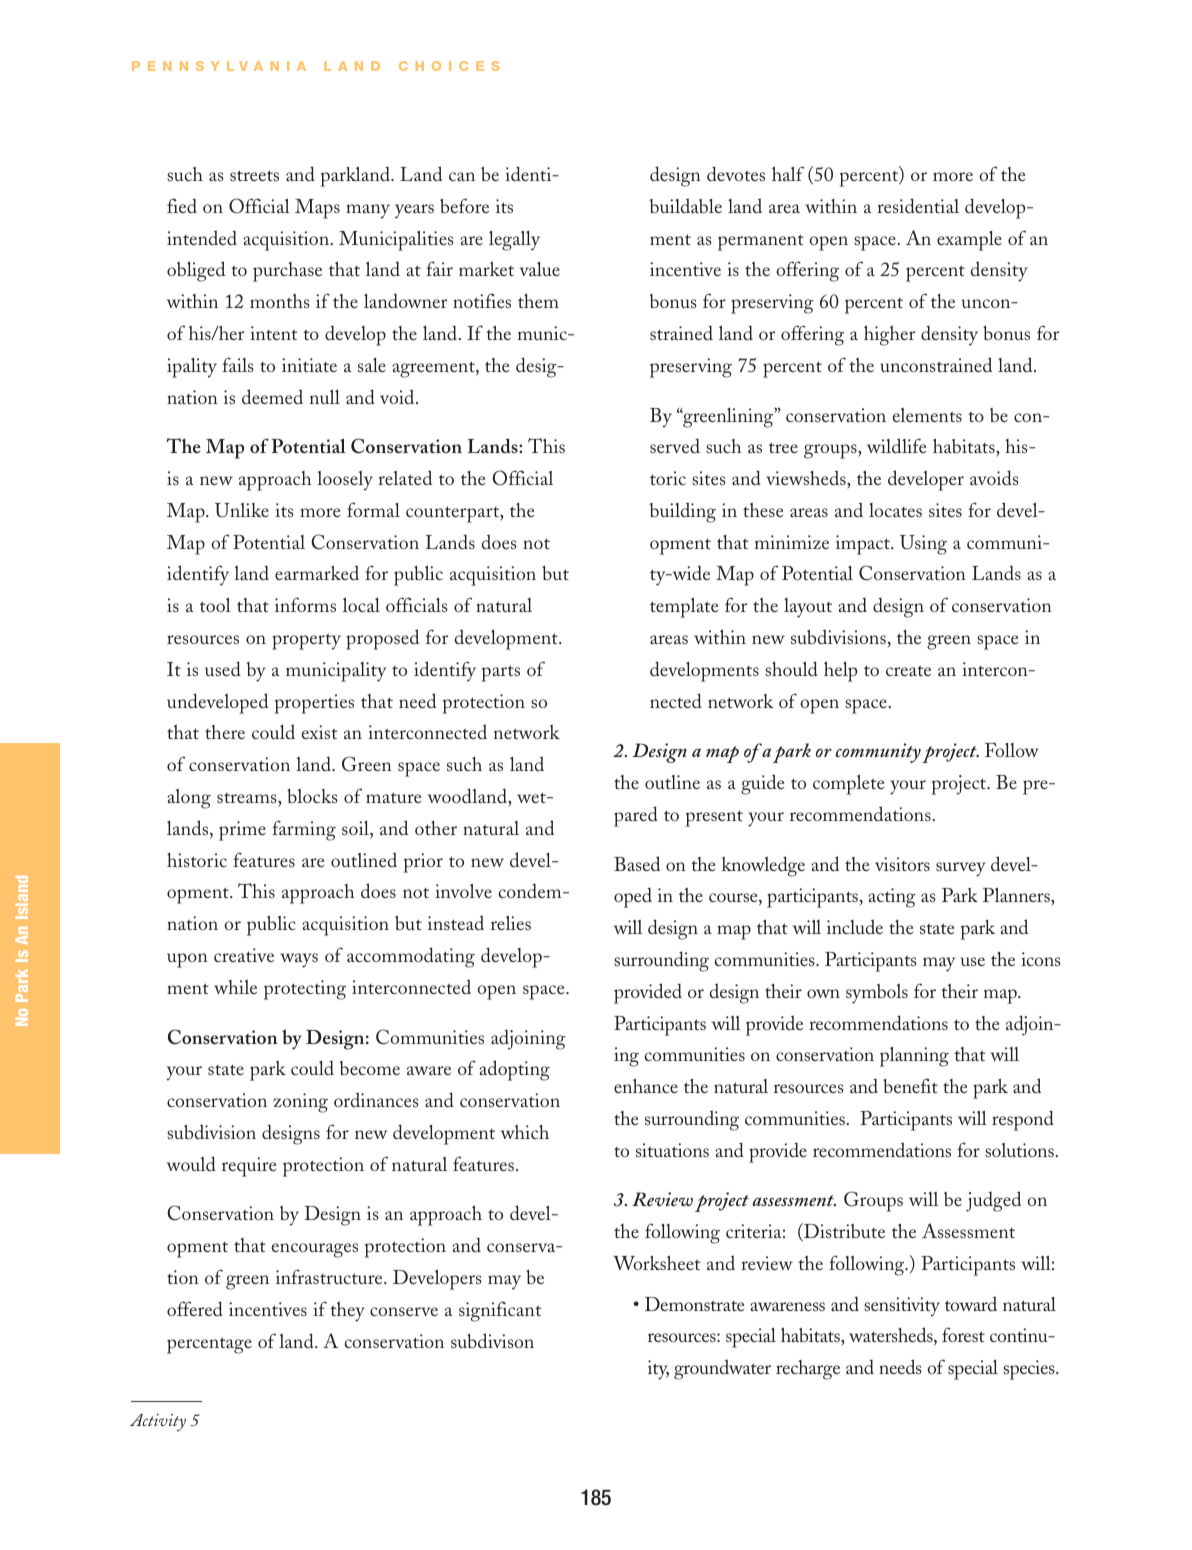 The image size is (1192, 1550). Describe the element at coordinates (317, 209) in the screenshot. I see `Maps` at that location.
